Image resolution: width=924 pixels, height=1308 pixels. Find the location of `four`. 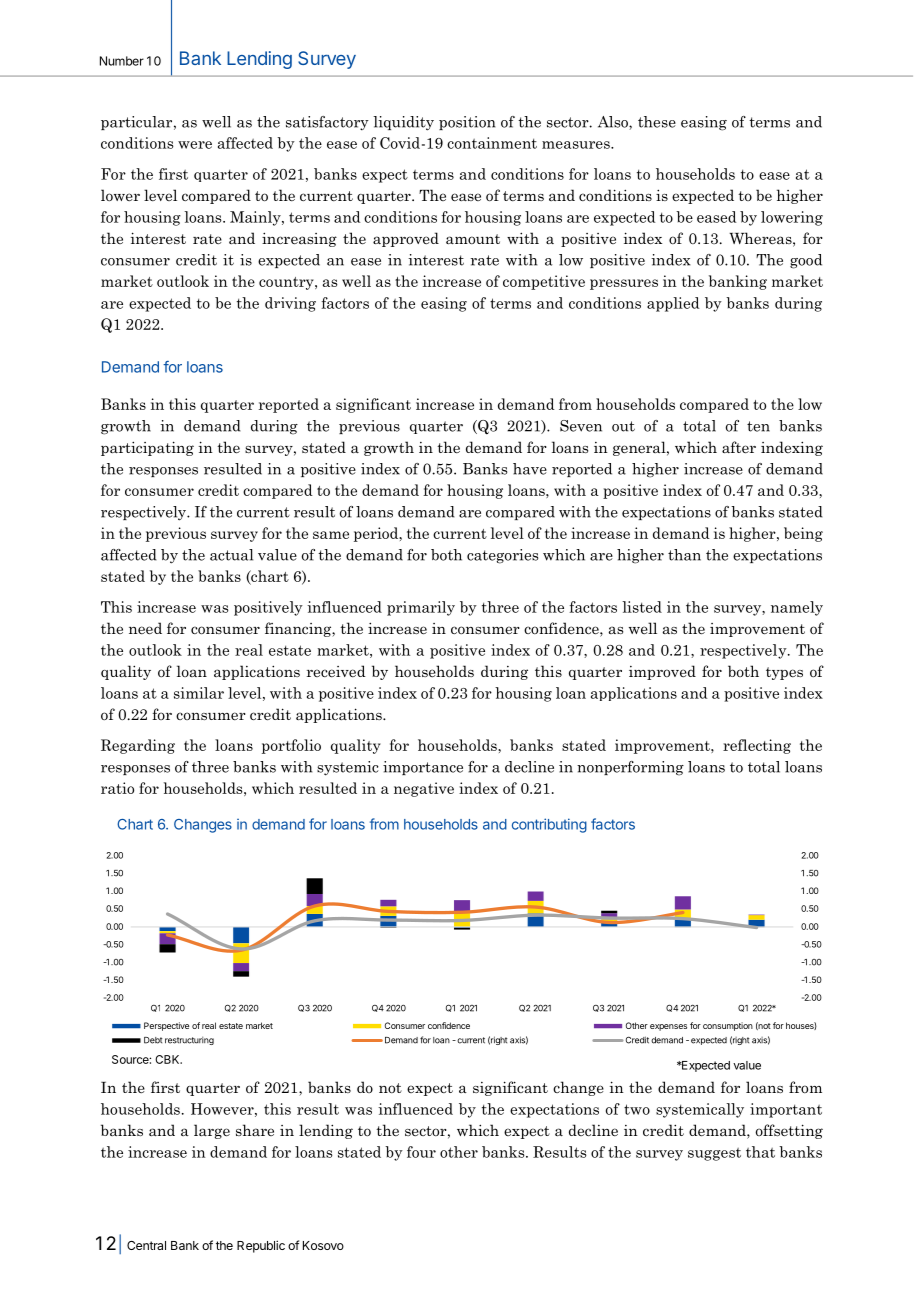

four is located at coordinates (421, 1152).
